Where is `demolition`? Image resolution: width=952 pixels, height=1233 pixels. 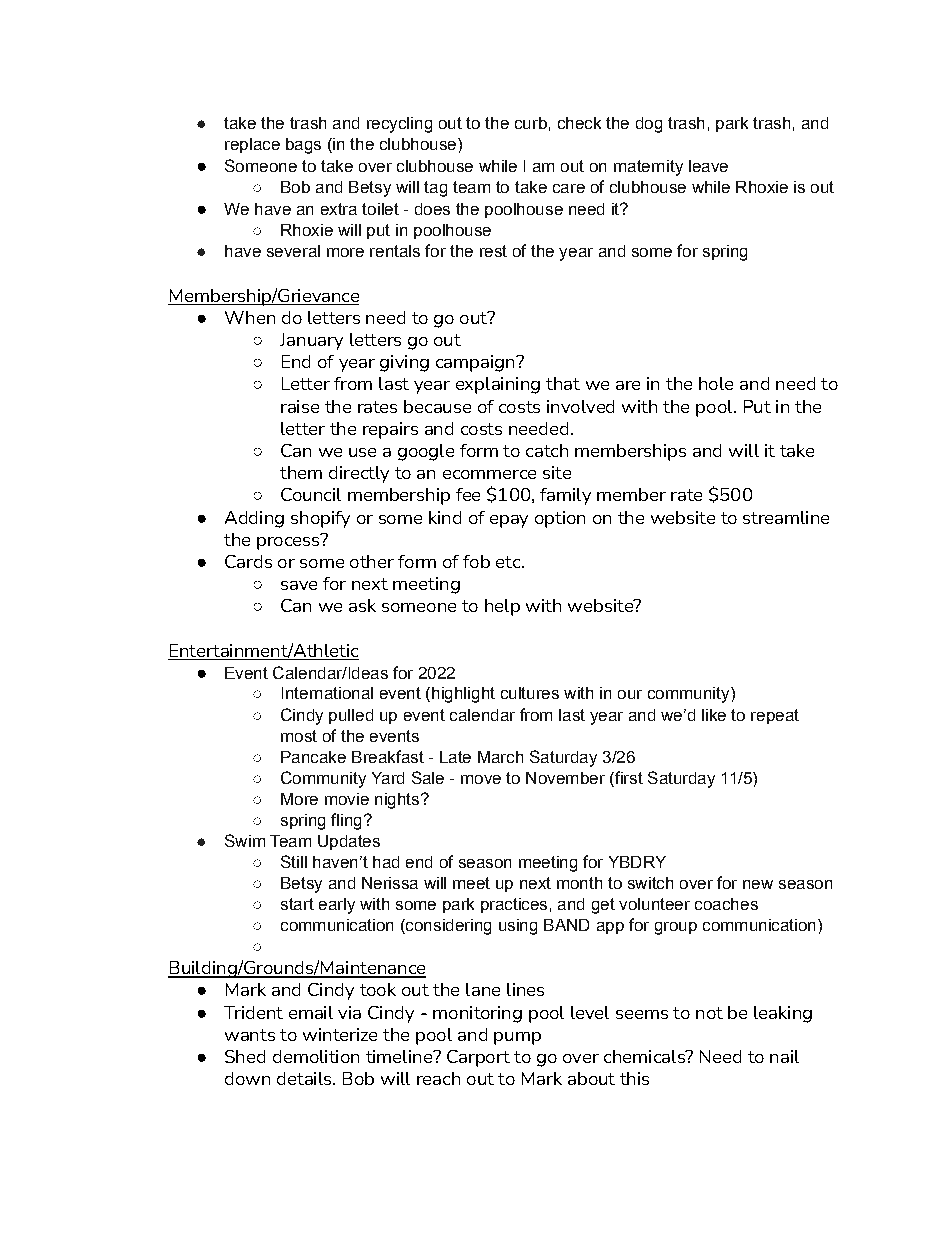
demolition is located at coordinates (316, 1056).
